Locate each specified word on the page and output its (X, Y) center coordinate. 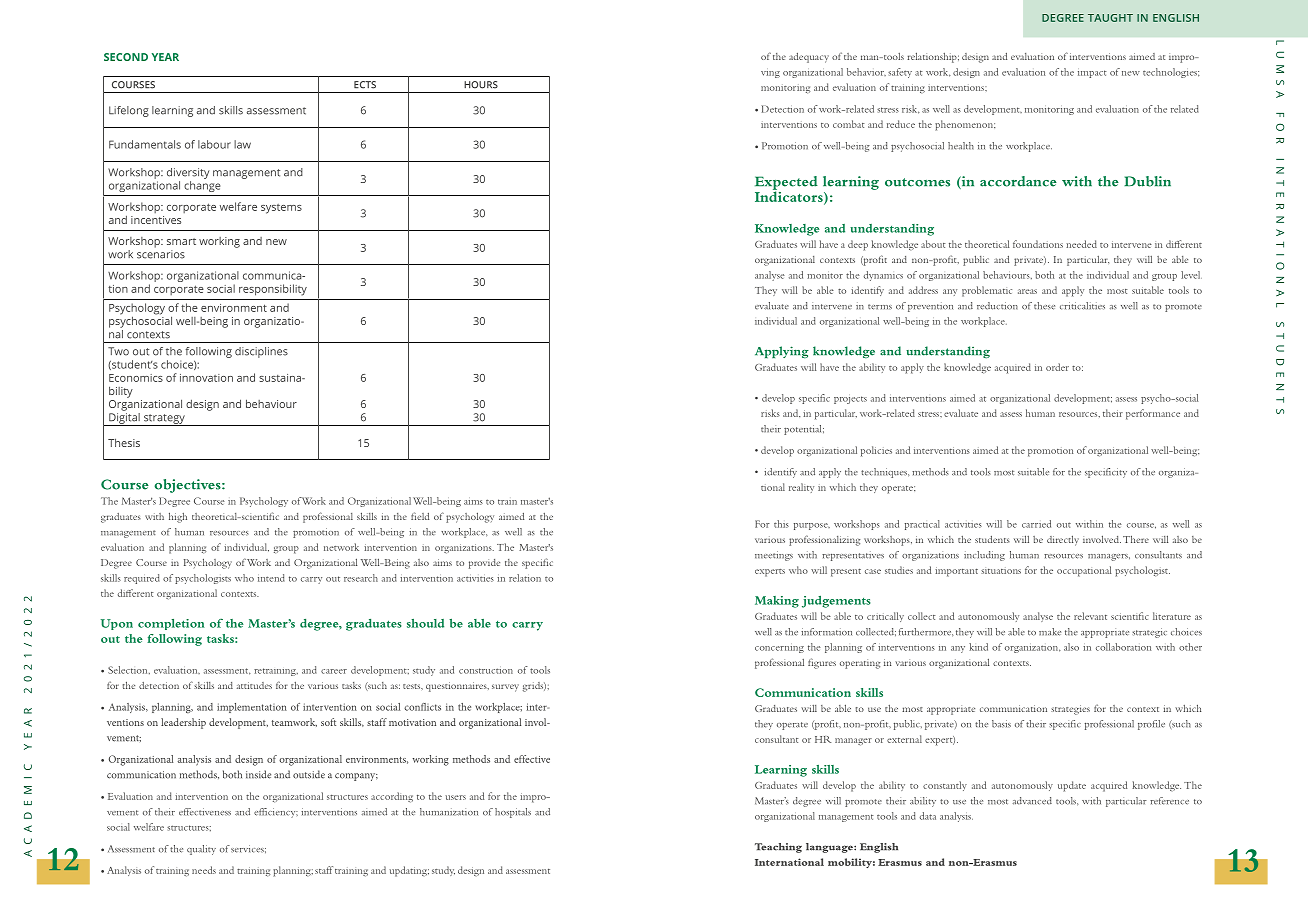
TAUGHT (1110, 18)
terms (880, 307)
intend (271, 578)
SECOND (126, 57)
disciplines (261, 352)
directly (1063, 540)
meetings (774, 556)
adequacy (809, 58)
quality (201, 850)
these (1044, 306)
